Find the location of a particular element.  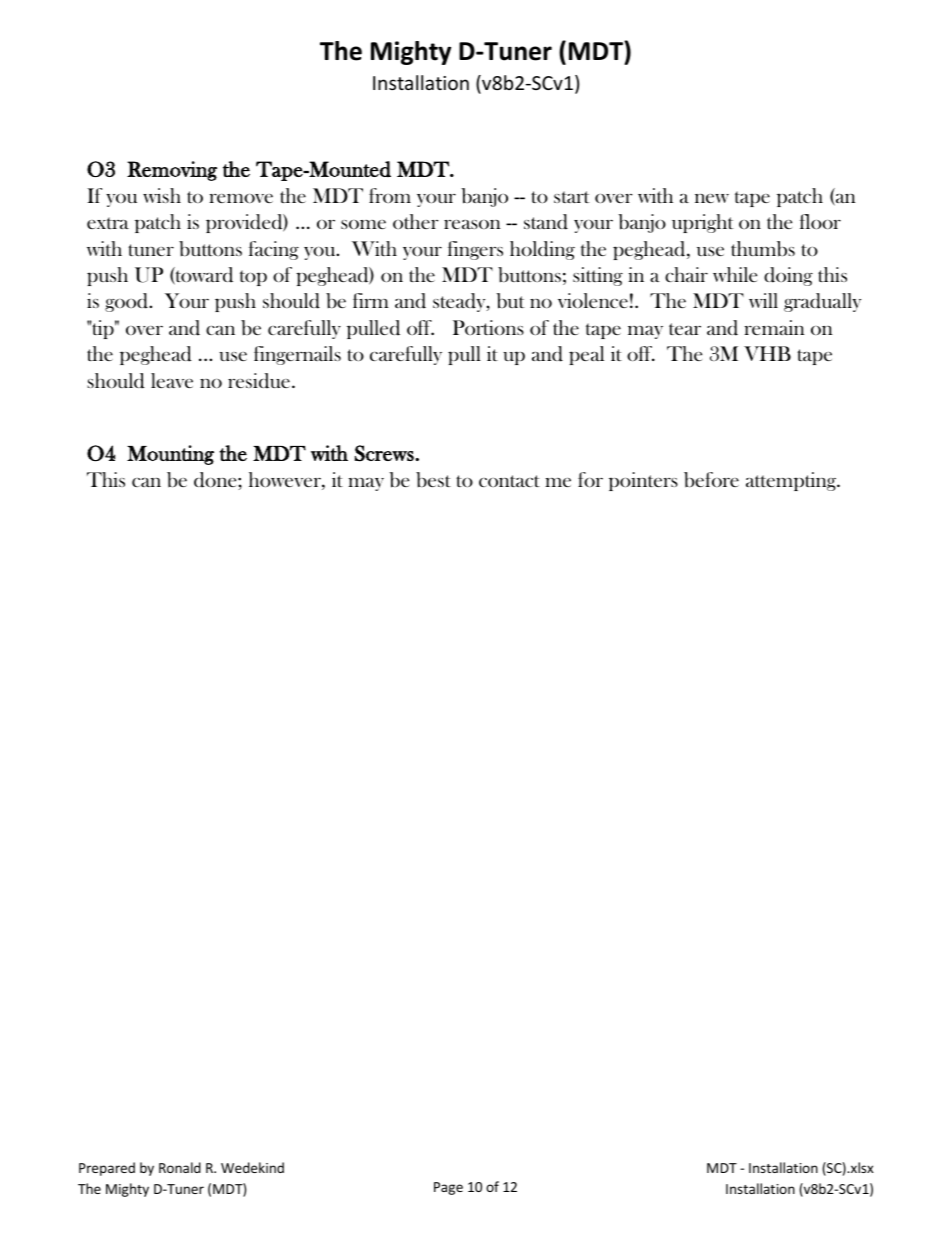

before is located at coordinates (711, 480).
